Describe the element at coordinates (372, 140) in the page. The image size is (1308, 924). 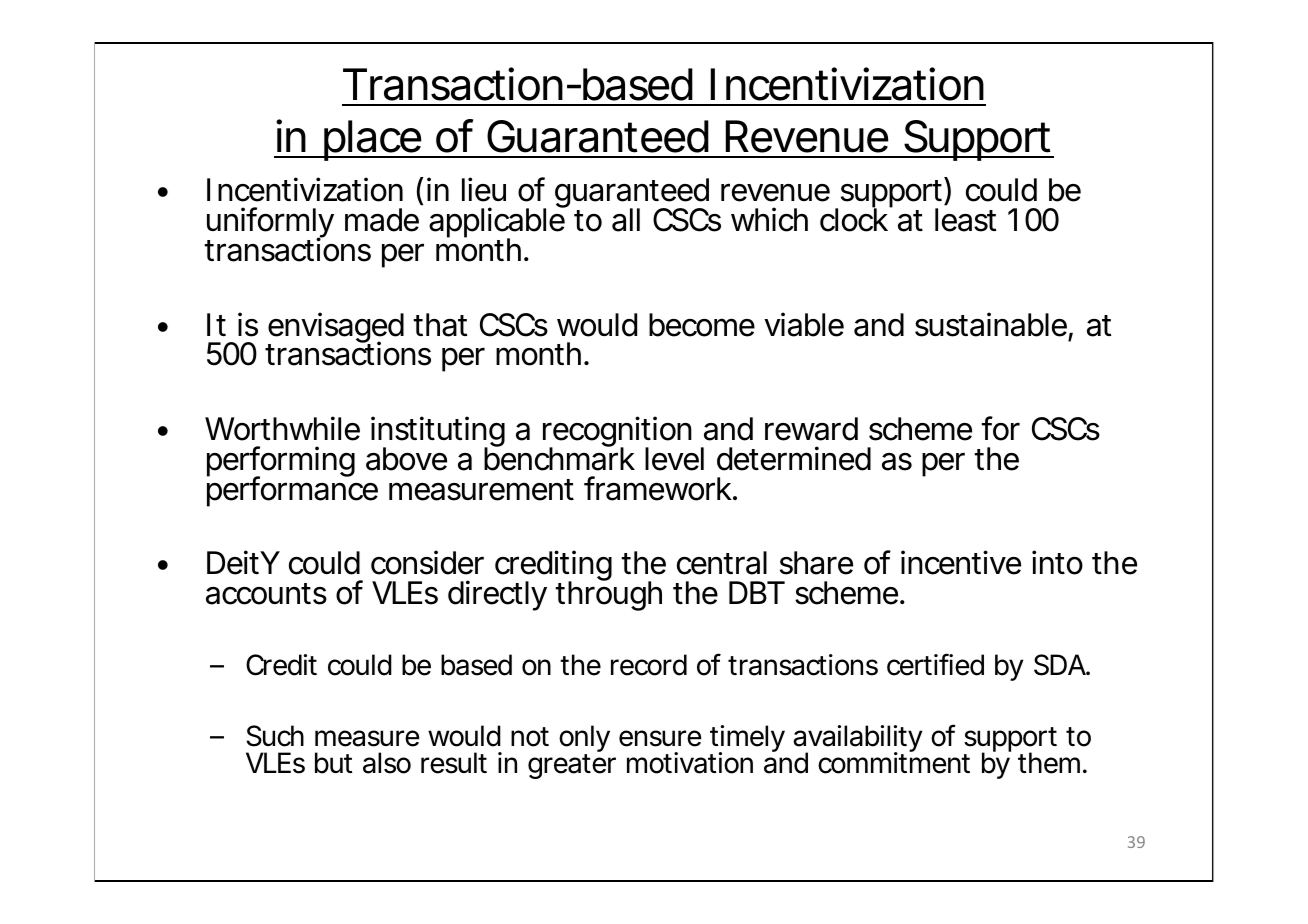
I see `place` at that location.
